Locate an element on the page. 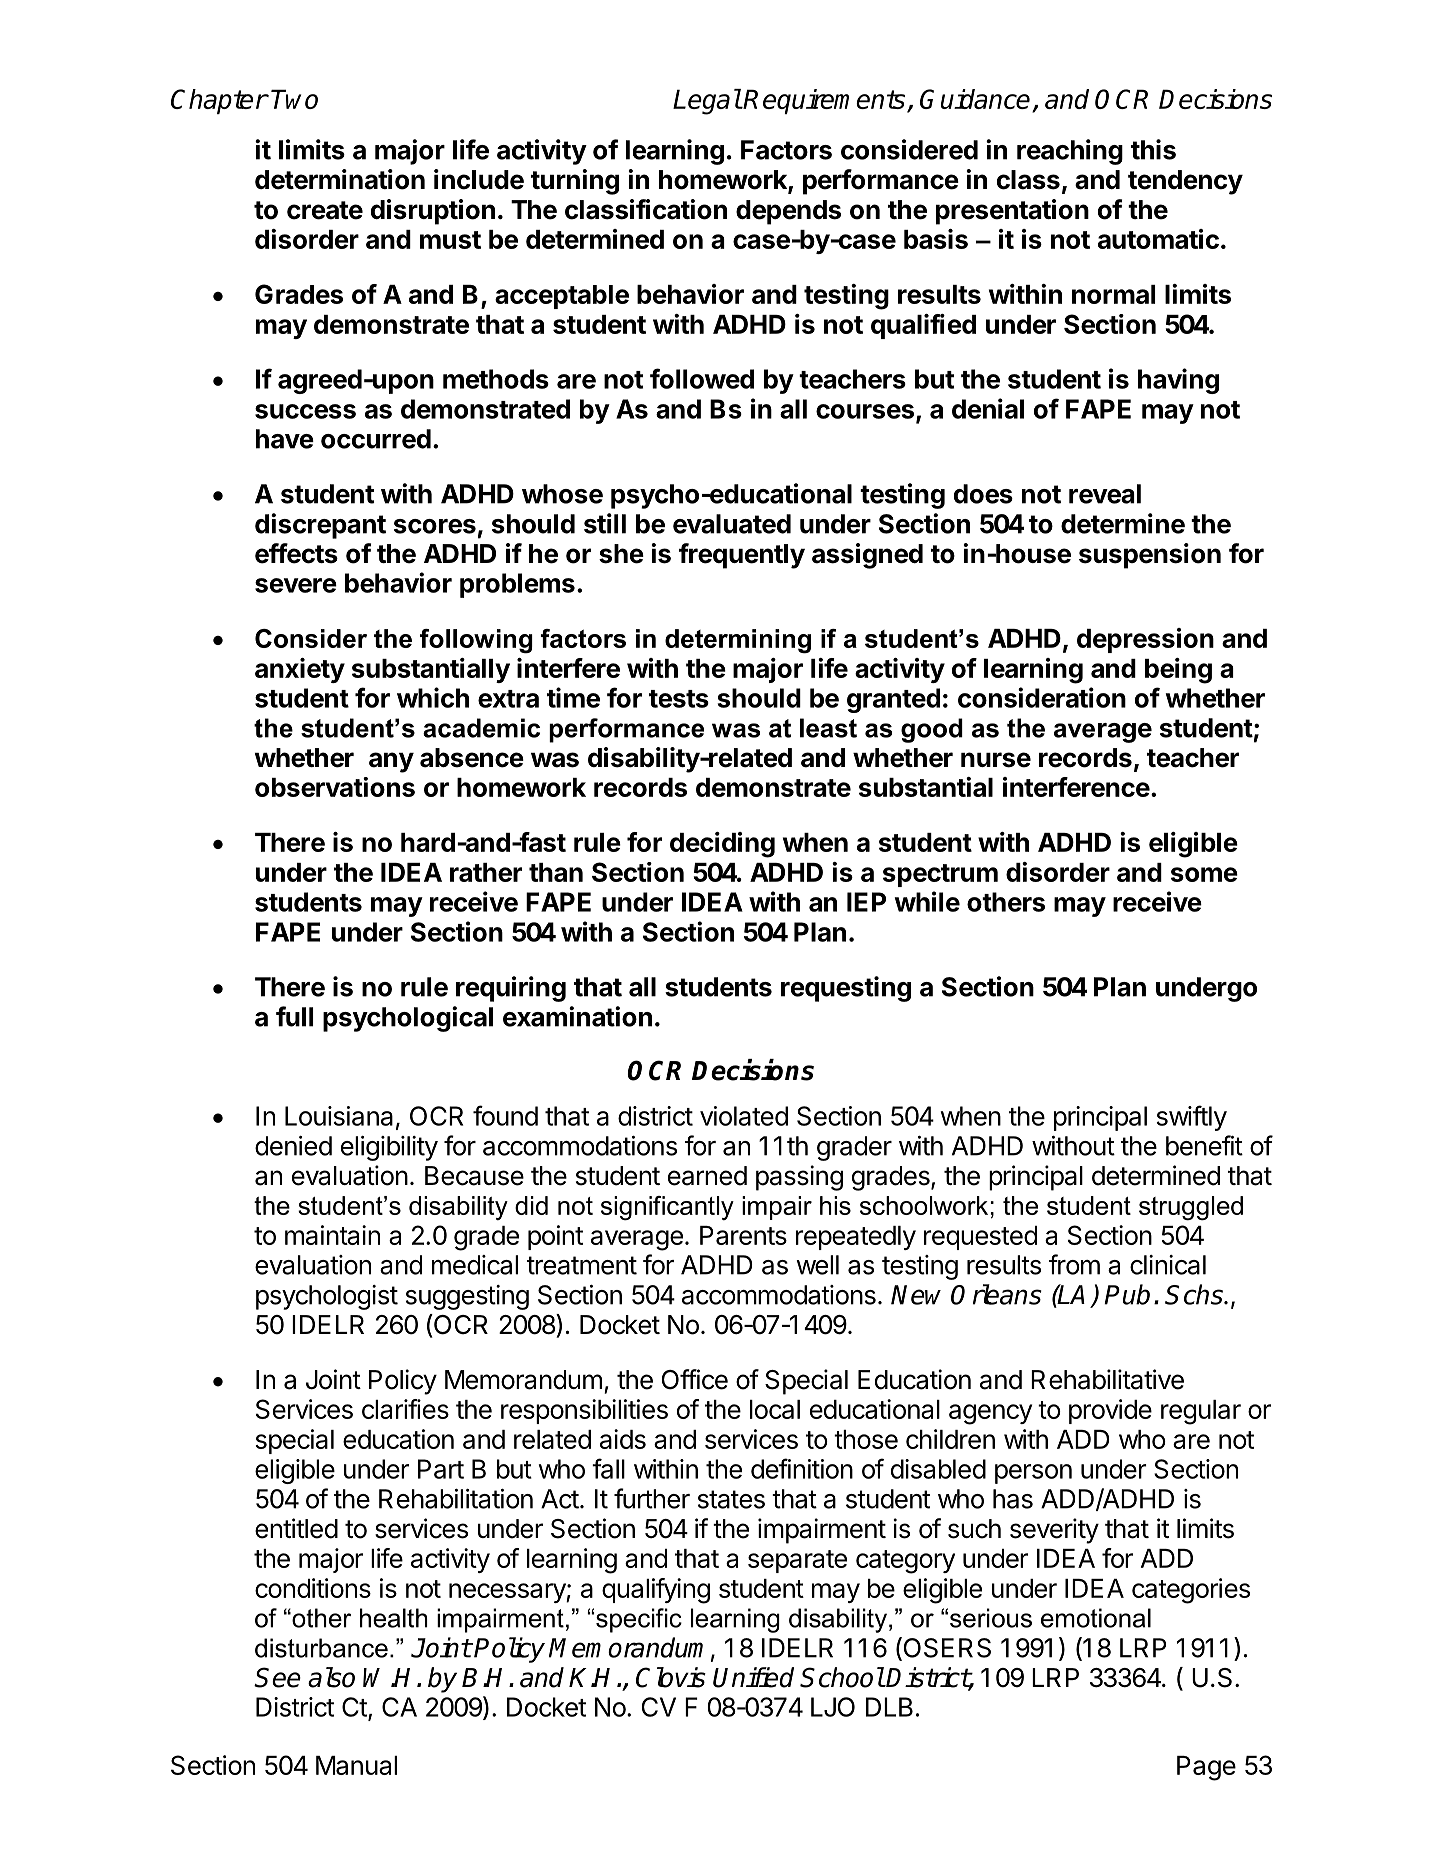 This page has height=1865, width=1441. reveal is located at coordinates (1105, 494).
